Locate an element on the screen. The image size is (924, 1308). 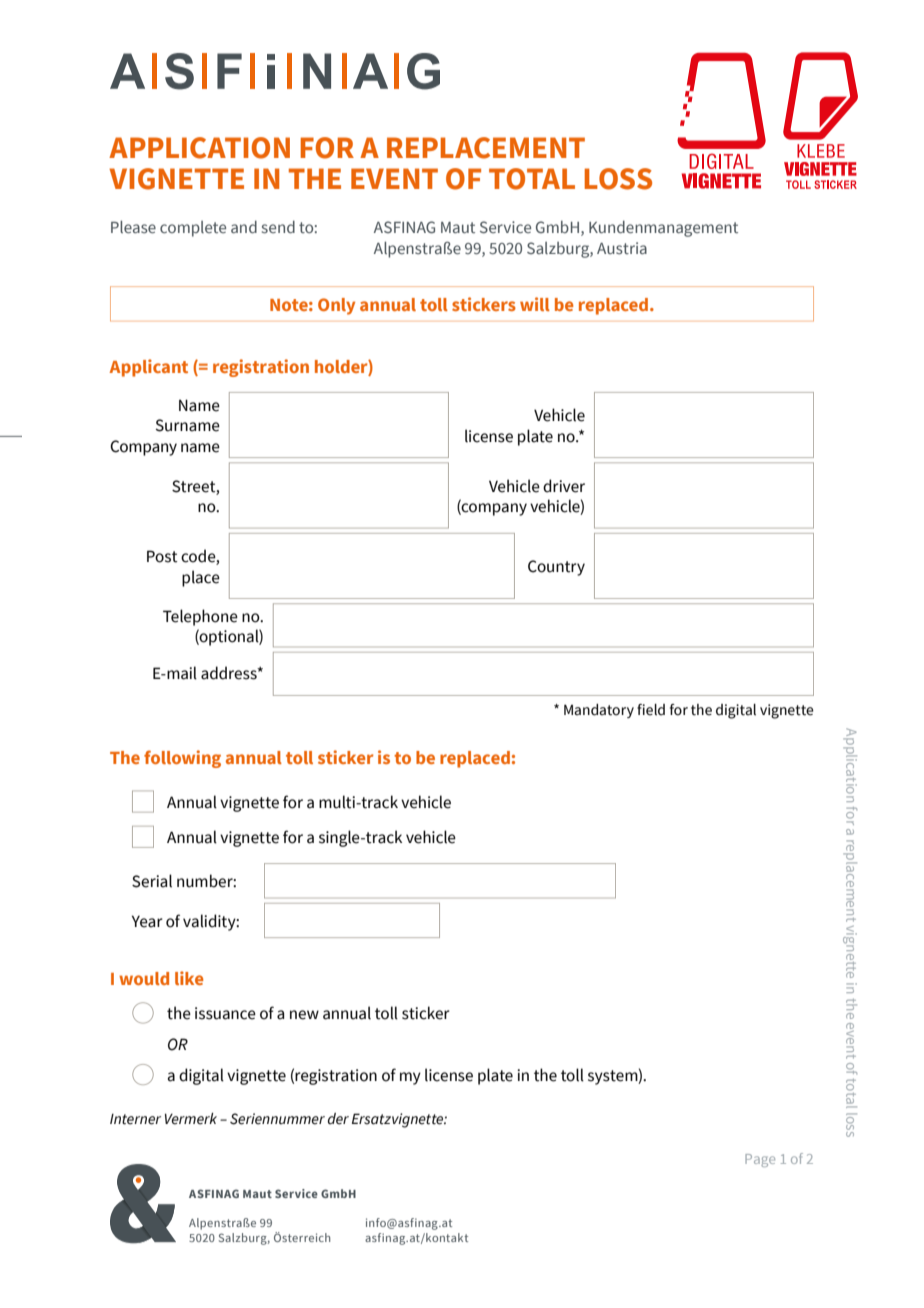
Page is located at coordinates (760, 1160).
